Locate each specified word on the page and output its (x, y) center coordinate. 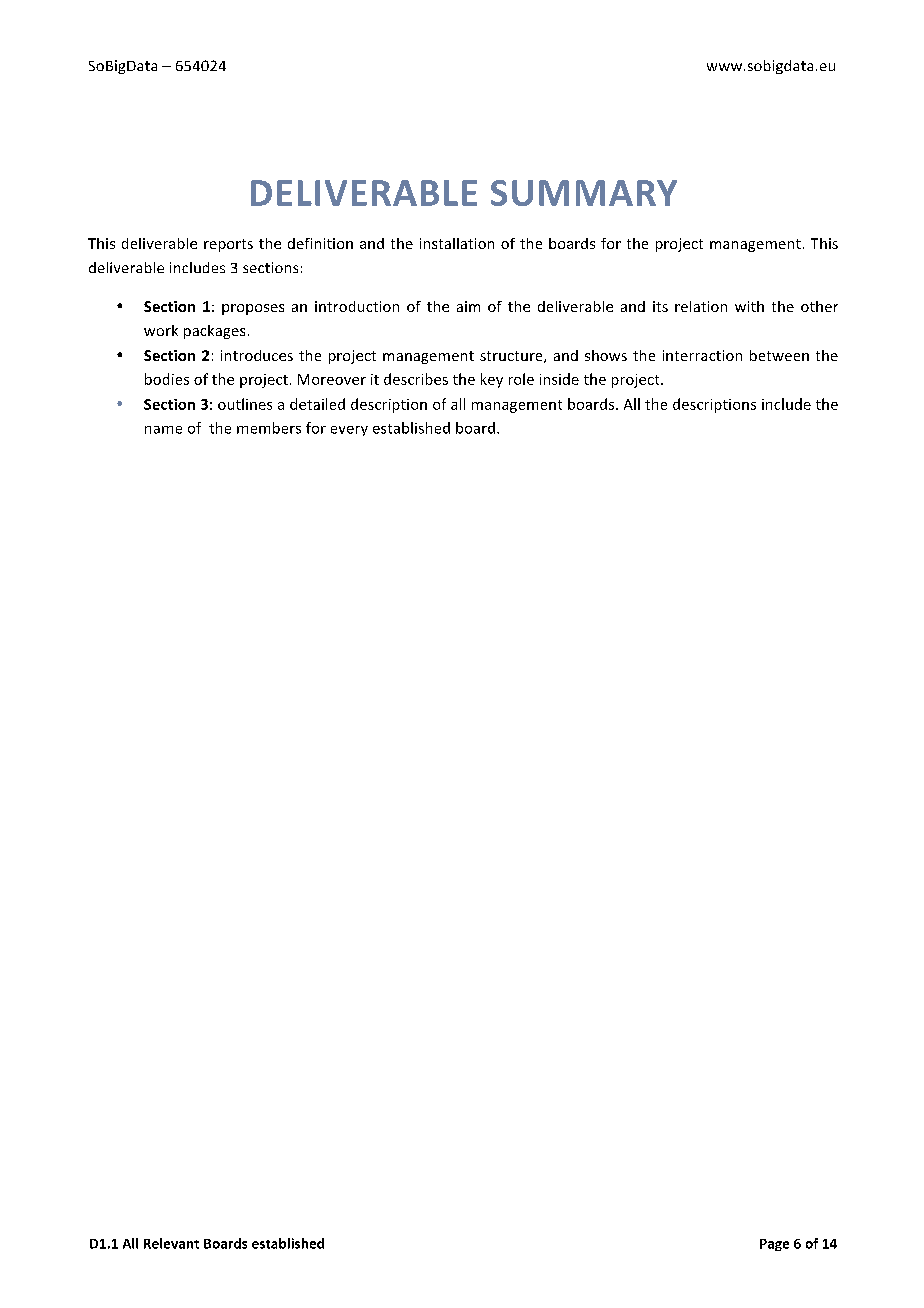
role (521, 379)
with (749, 306)
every (349, 431)
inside (559, 379)
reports (228, 245)
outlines (245, 404)
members (269, 428)
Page (774, 1245)
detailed (317, 404)
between (779, 355)
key (492, 380)
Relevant (171, 1243)
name (163, 430)
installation (457, 243)
